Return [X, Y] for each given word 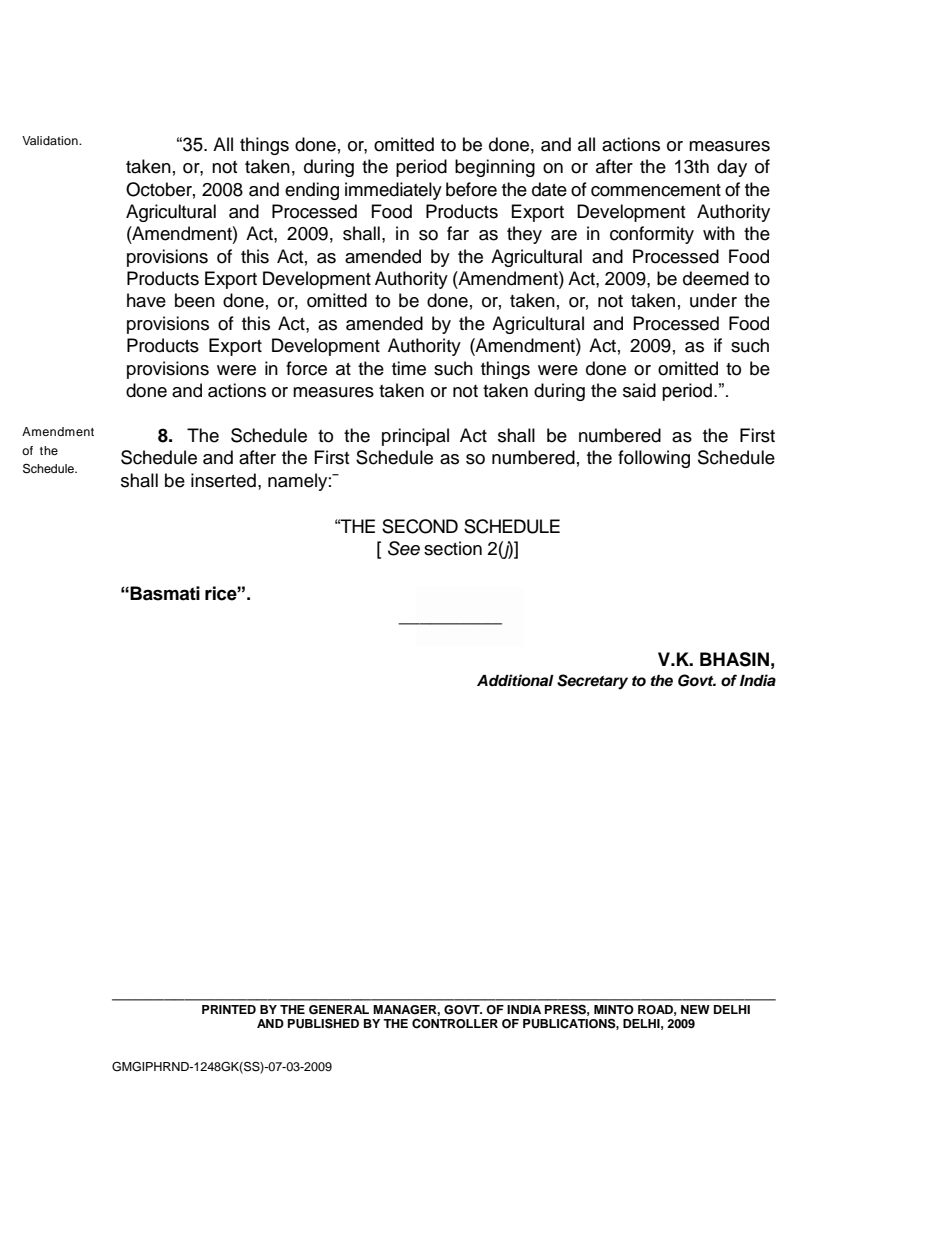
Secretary [592, 682]
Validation [51, 140]
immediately [393, 191]
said [639, 390]
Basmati [165, 593]
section [453, 548]
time [409, 368]
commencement [656, 190]
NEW [695, 1009]
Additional [515, 680]
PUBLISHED [323, 1023]
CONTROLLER [455, 1023]
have [146, 300]
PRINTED [229, 1009]
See [404, 548]
